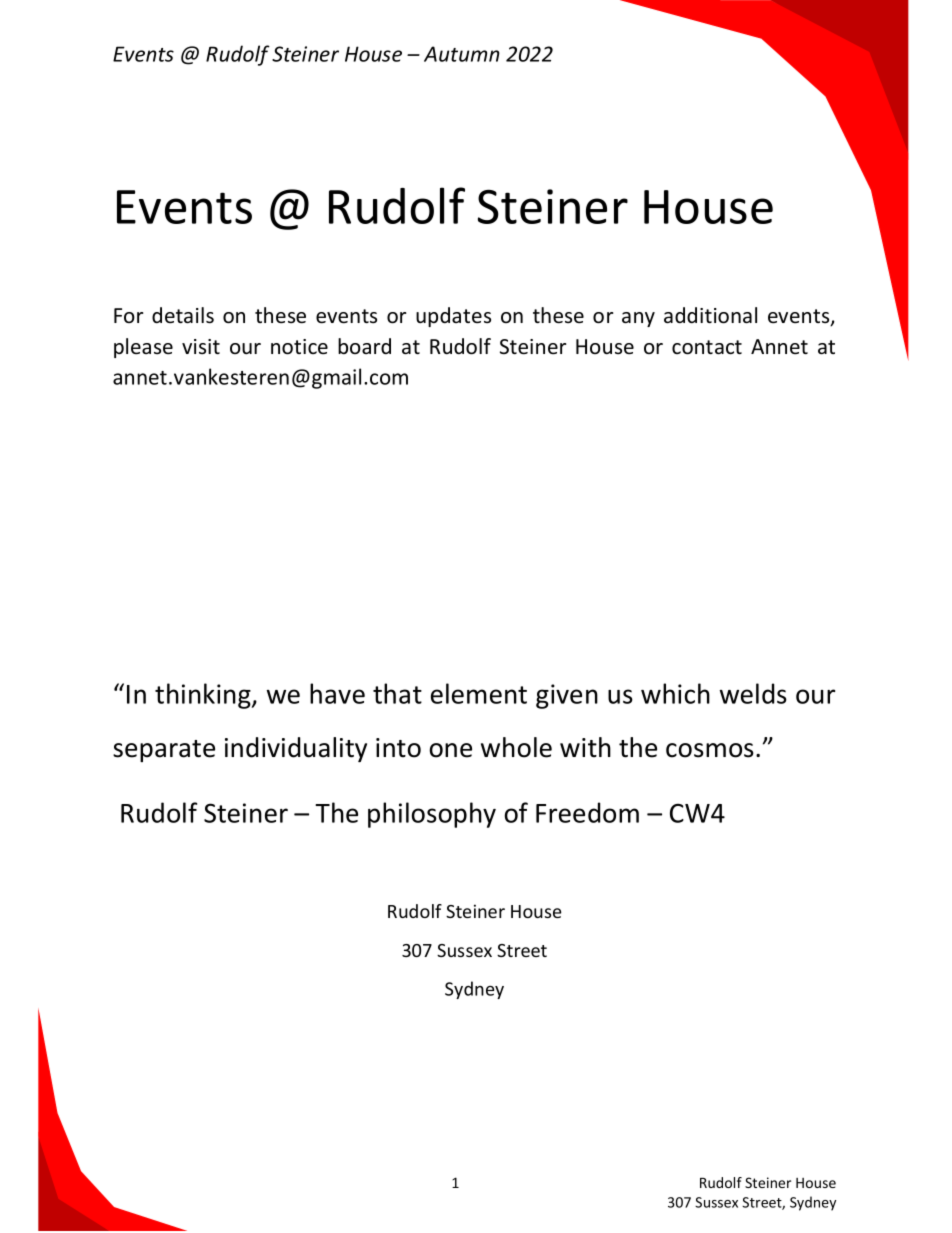 This screenshot has height=1233, width=952. Describe the element at coordinates (164, 751) in the screenshot. I see `separate` at that location.
